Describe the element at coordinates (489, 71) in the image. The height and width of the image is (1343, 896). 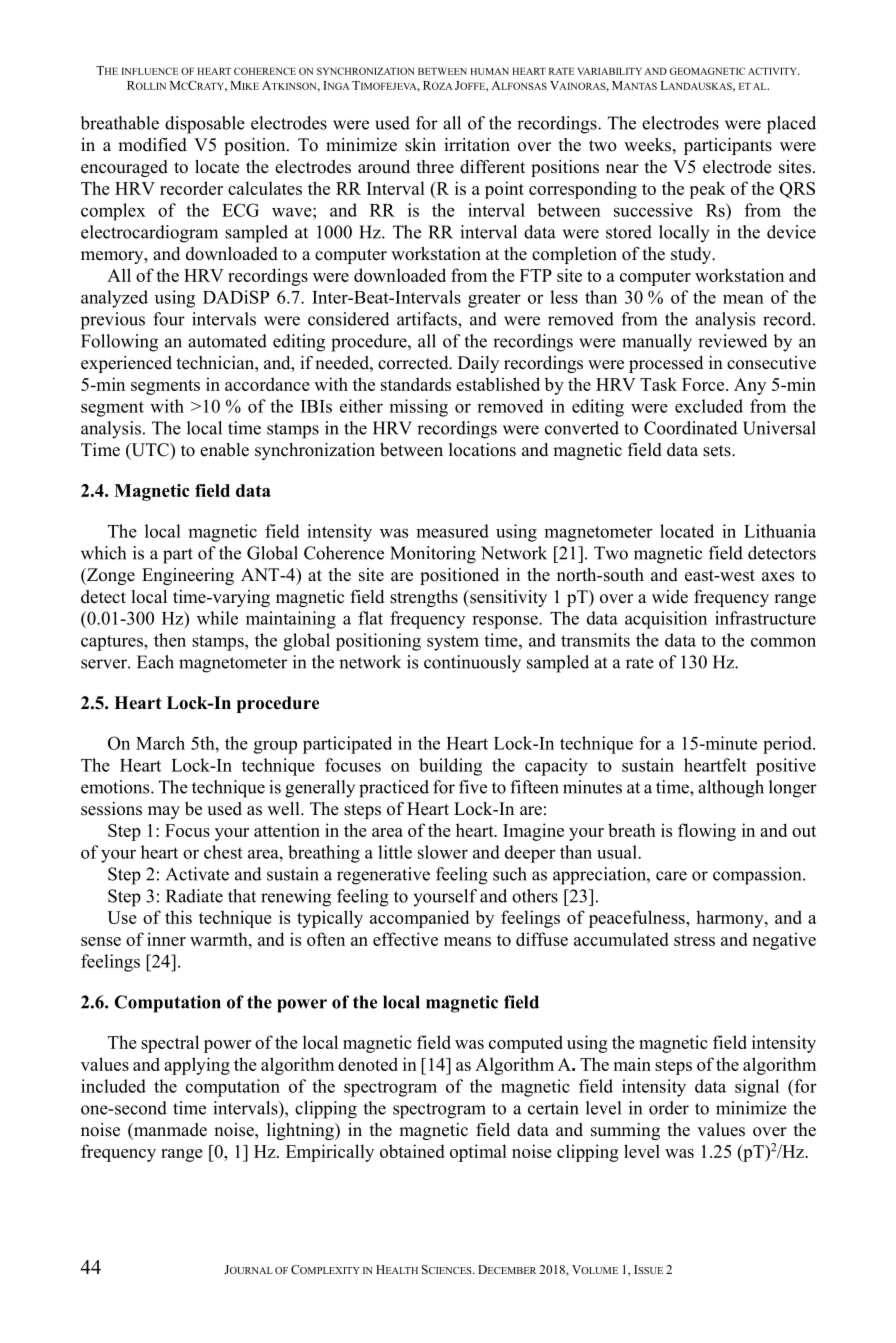
I see `HUMAN` at that location.
